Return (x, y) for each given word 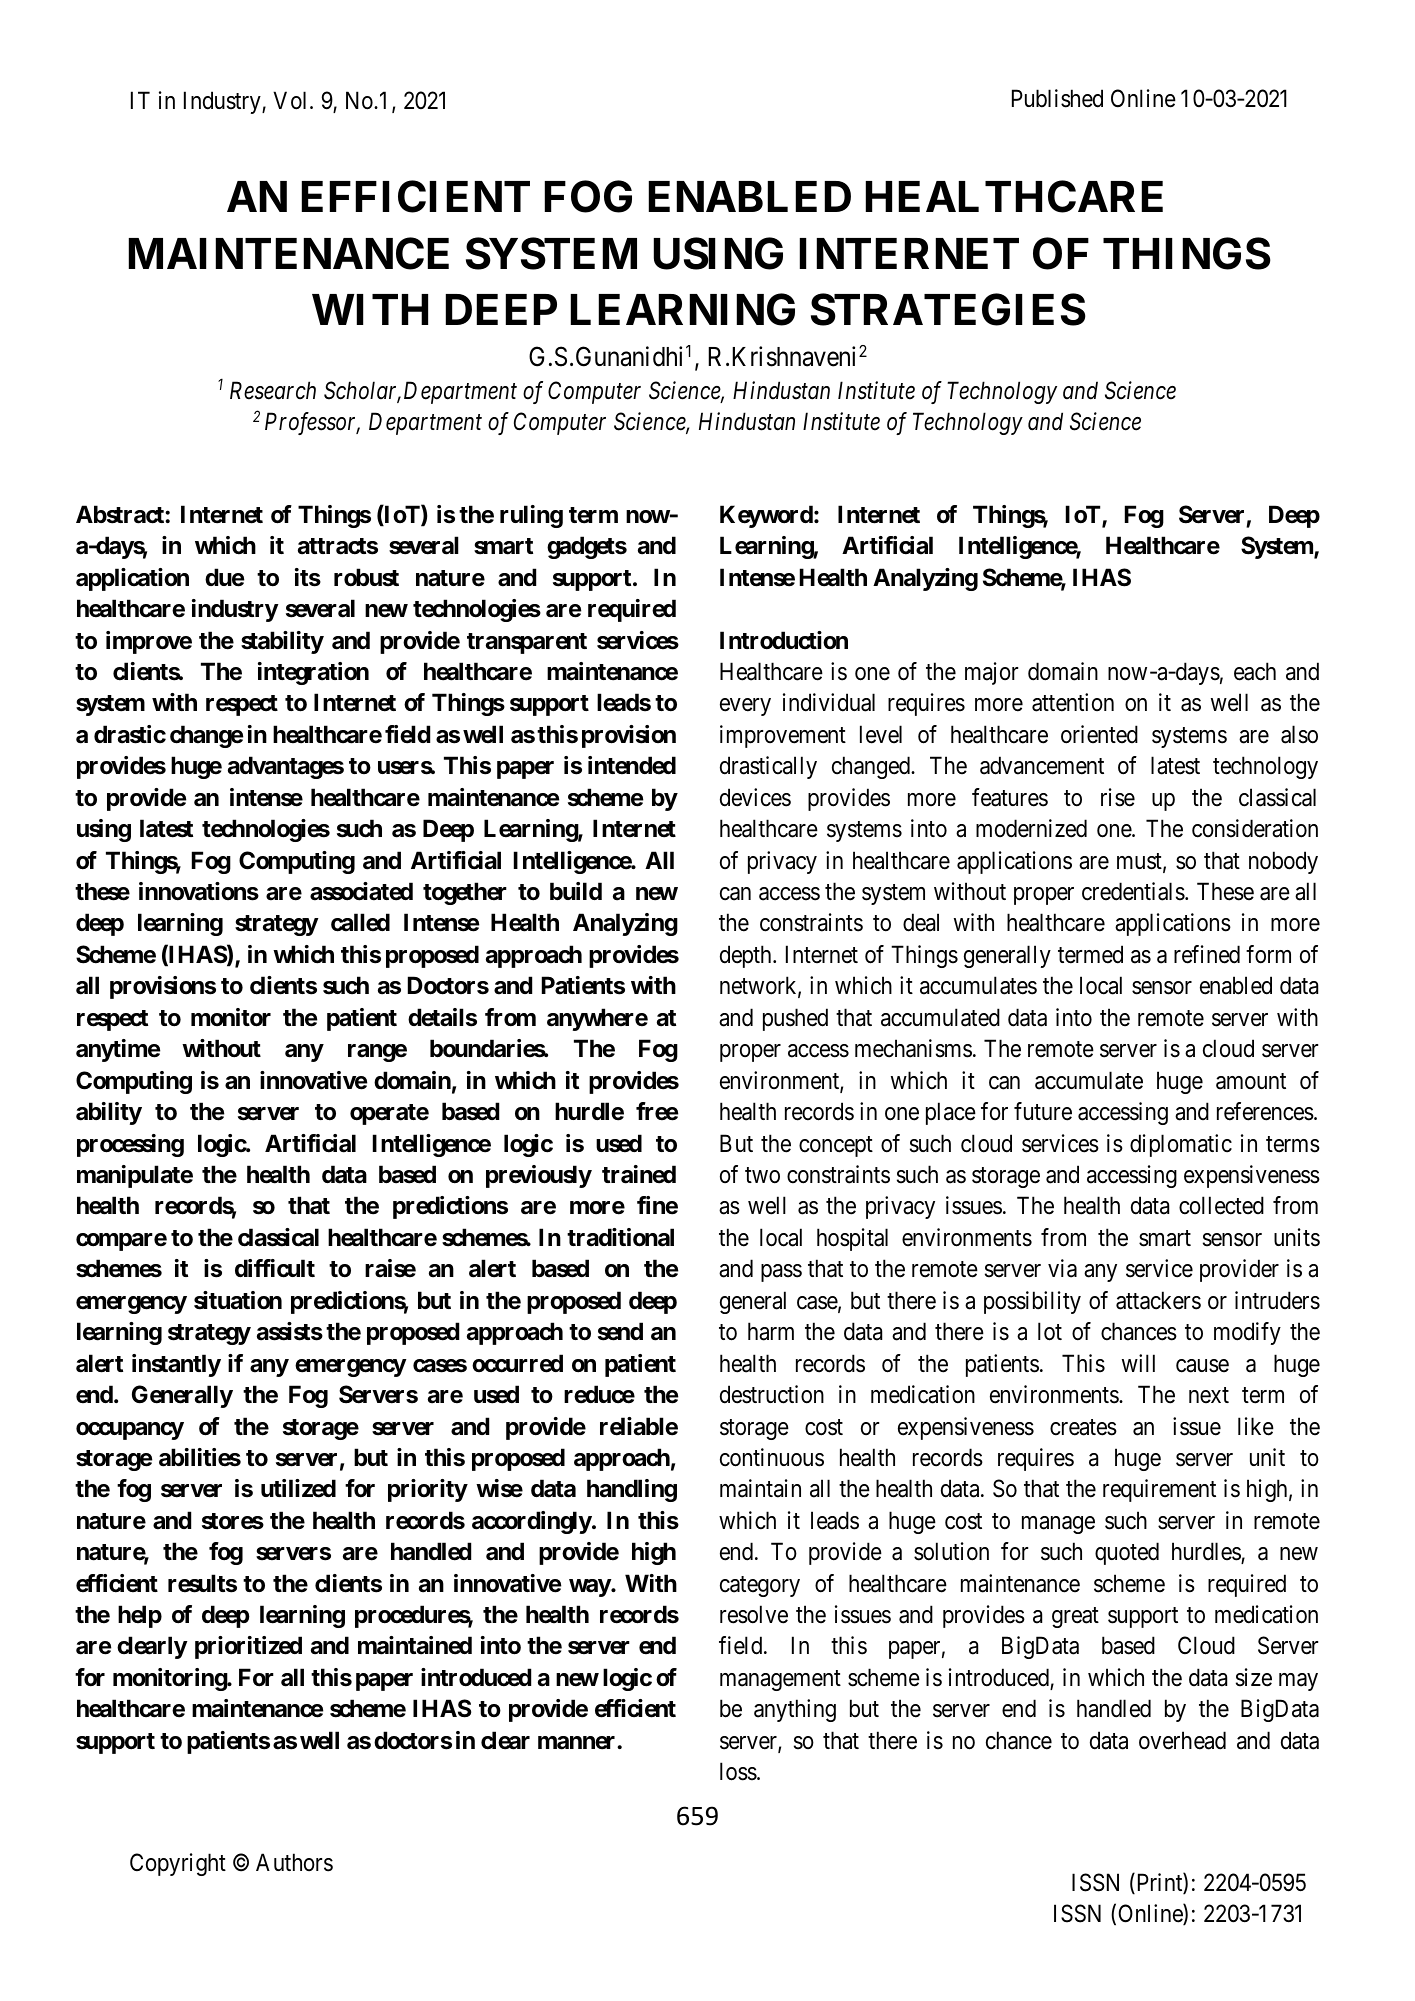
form (1268, 954)
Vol (292, 100)
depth (747, 956)
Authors (294, 1862)
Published (1057, 98)
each (1255, 671)
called (360, 922)
